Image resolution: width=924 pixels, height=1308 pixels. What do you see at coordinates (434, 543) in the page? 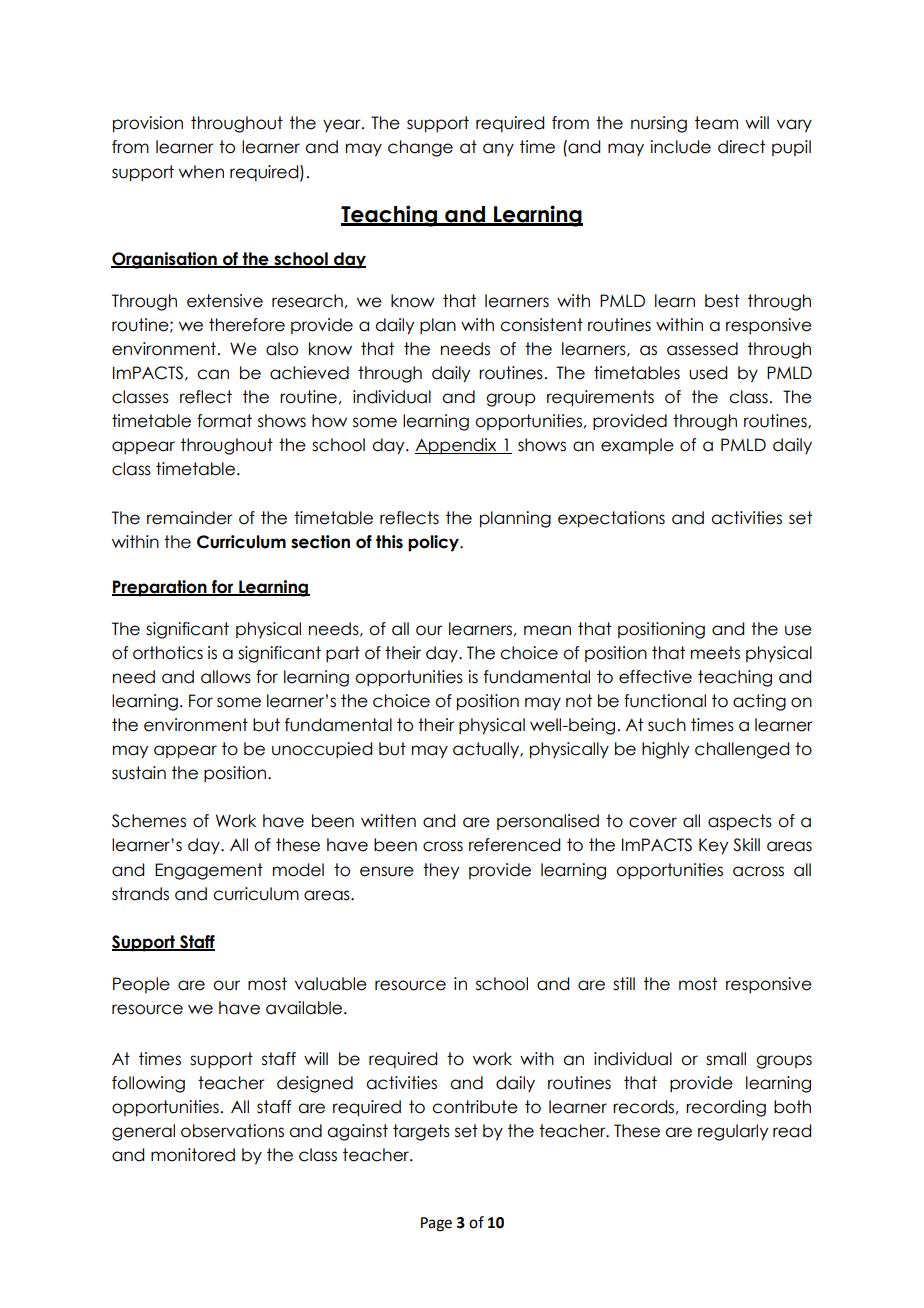
I see `policy` at bounding box center [434, 543].
